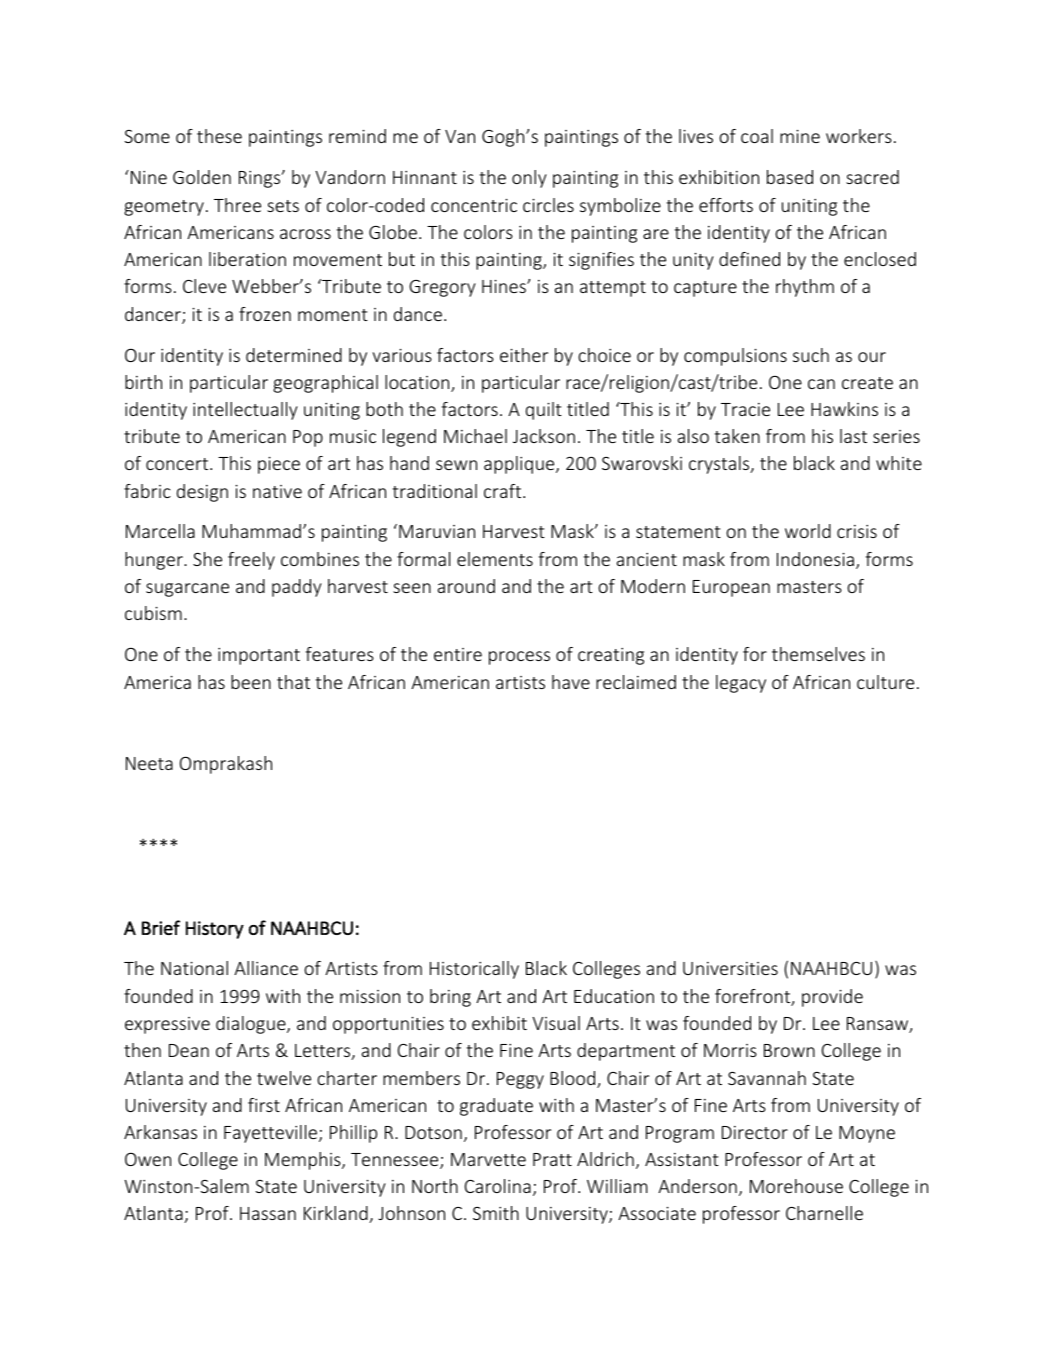  Describe the element at coordinates (790, 177) in the screenshot. I see `based` at that location.
